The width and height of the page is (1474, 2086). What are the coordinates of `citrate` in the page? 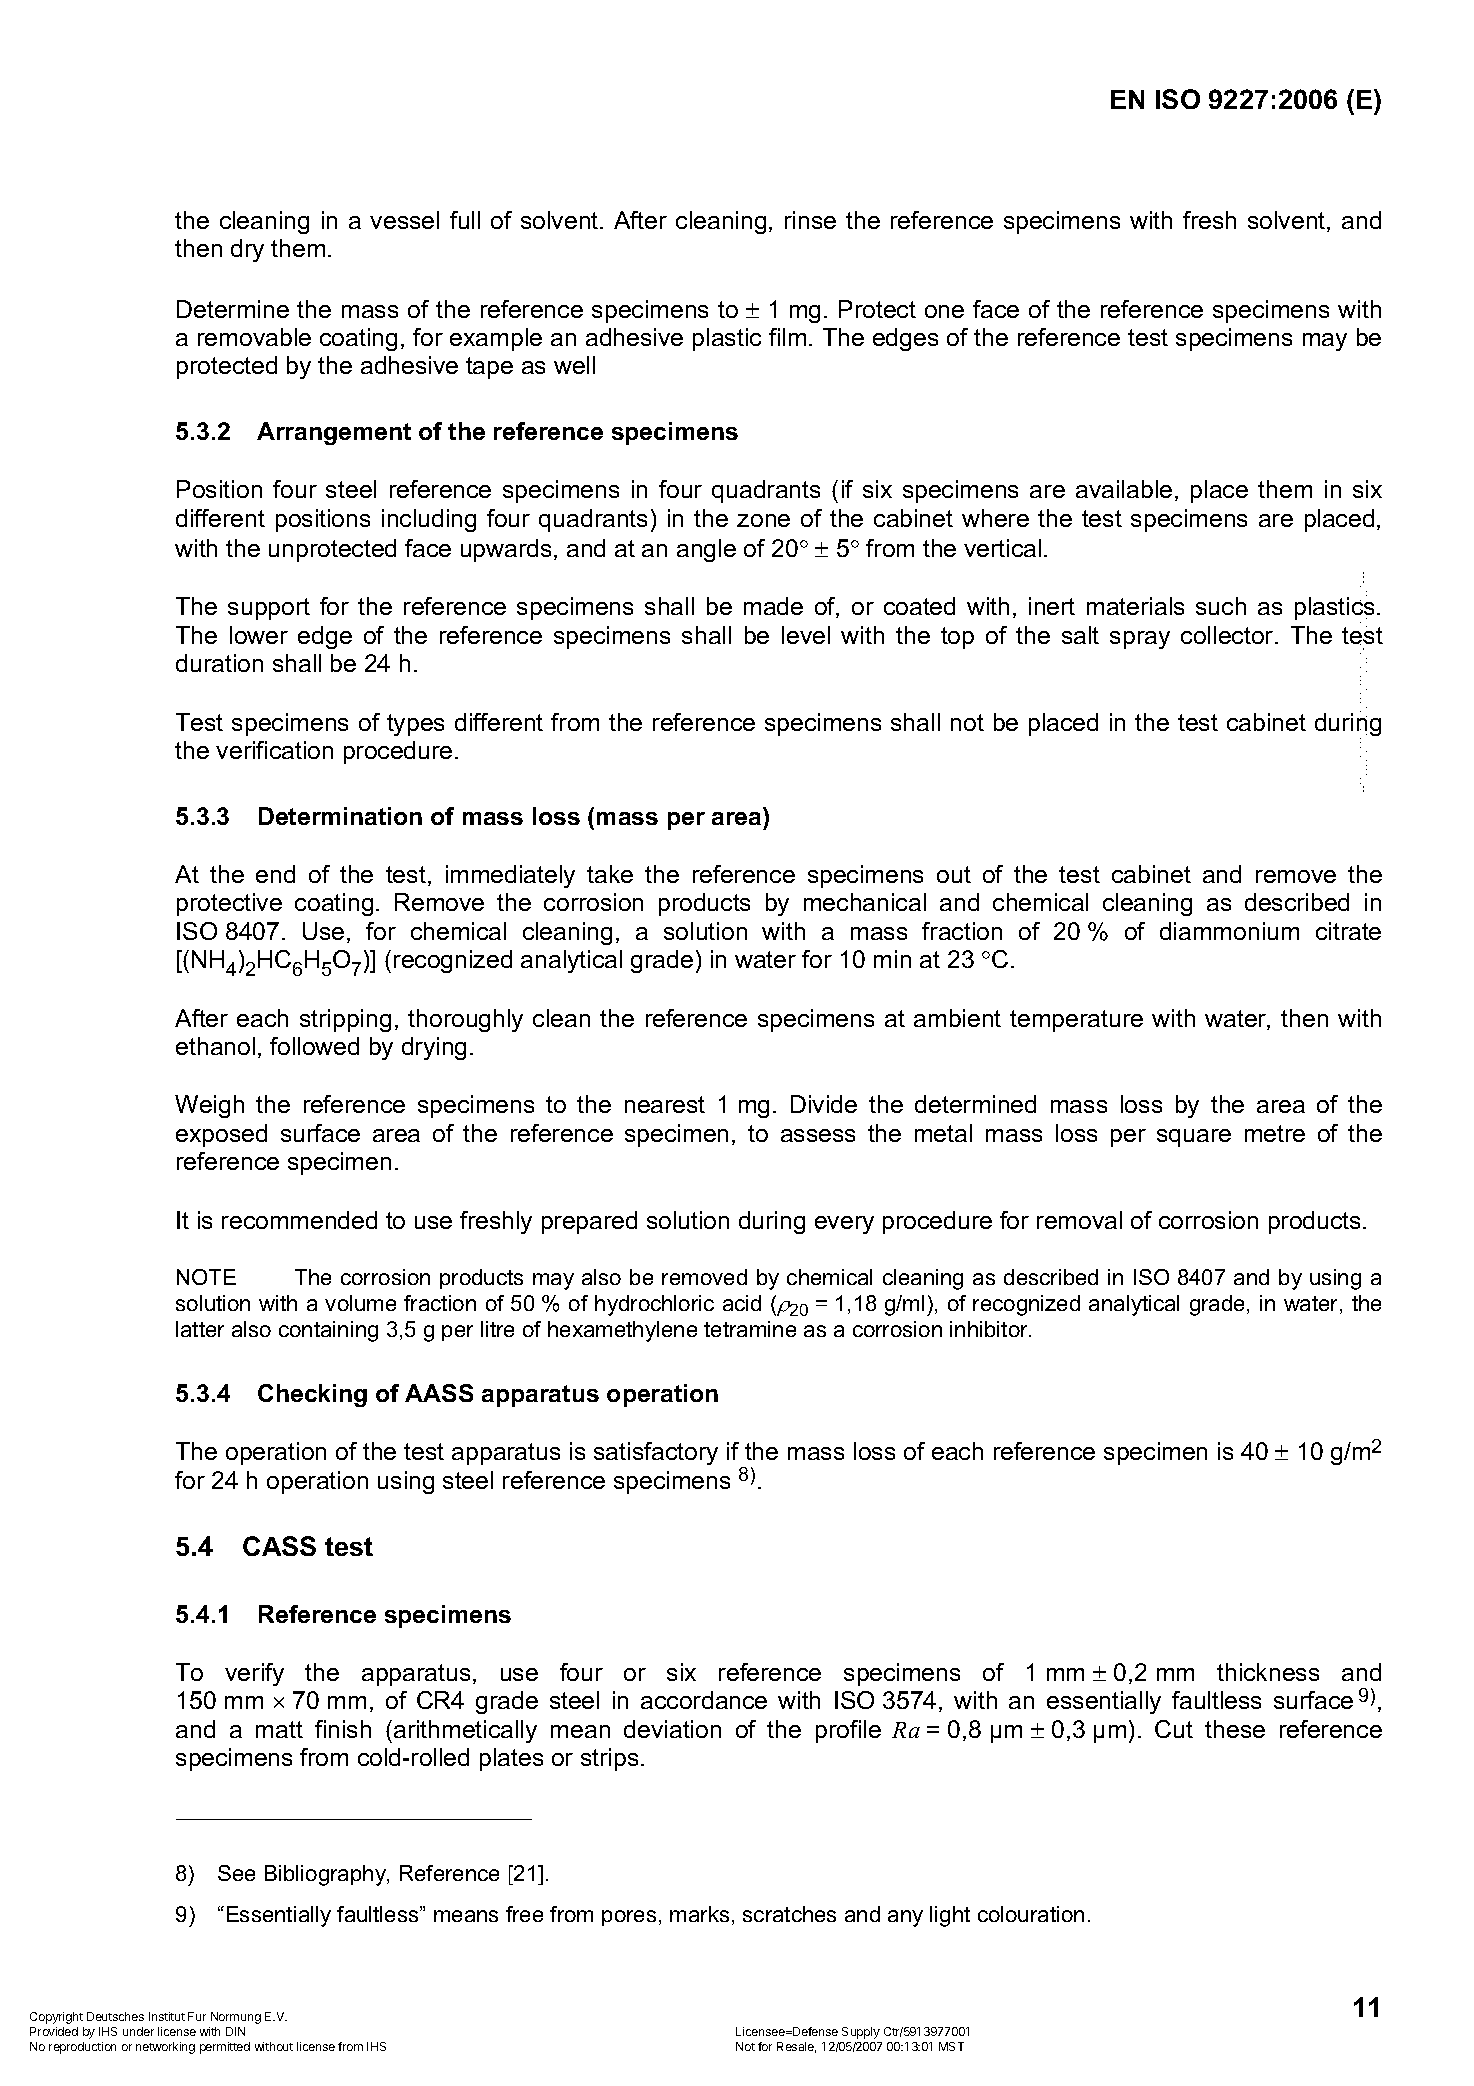 It's located at (1348, 931).
